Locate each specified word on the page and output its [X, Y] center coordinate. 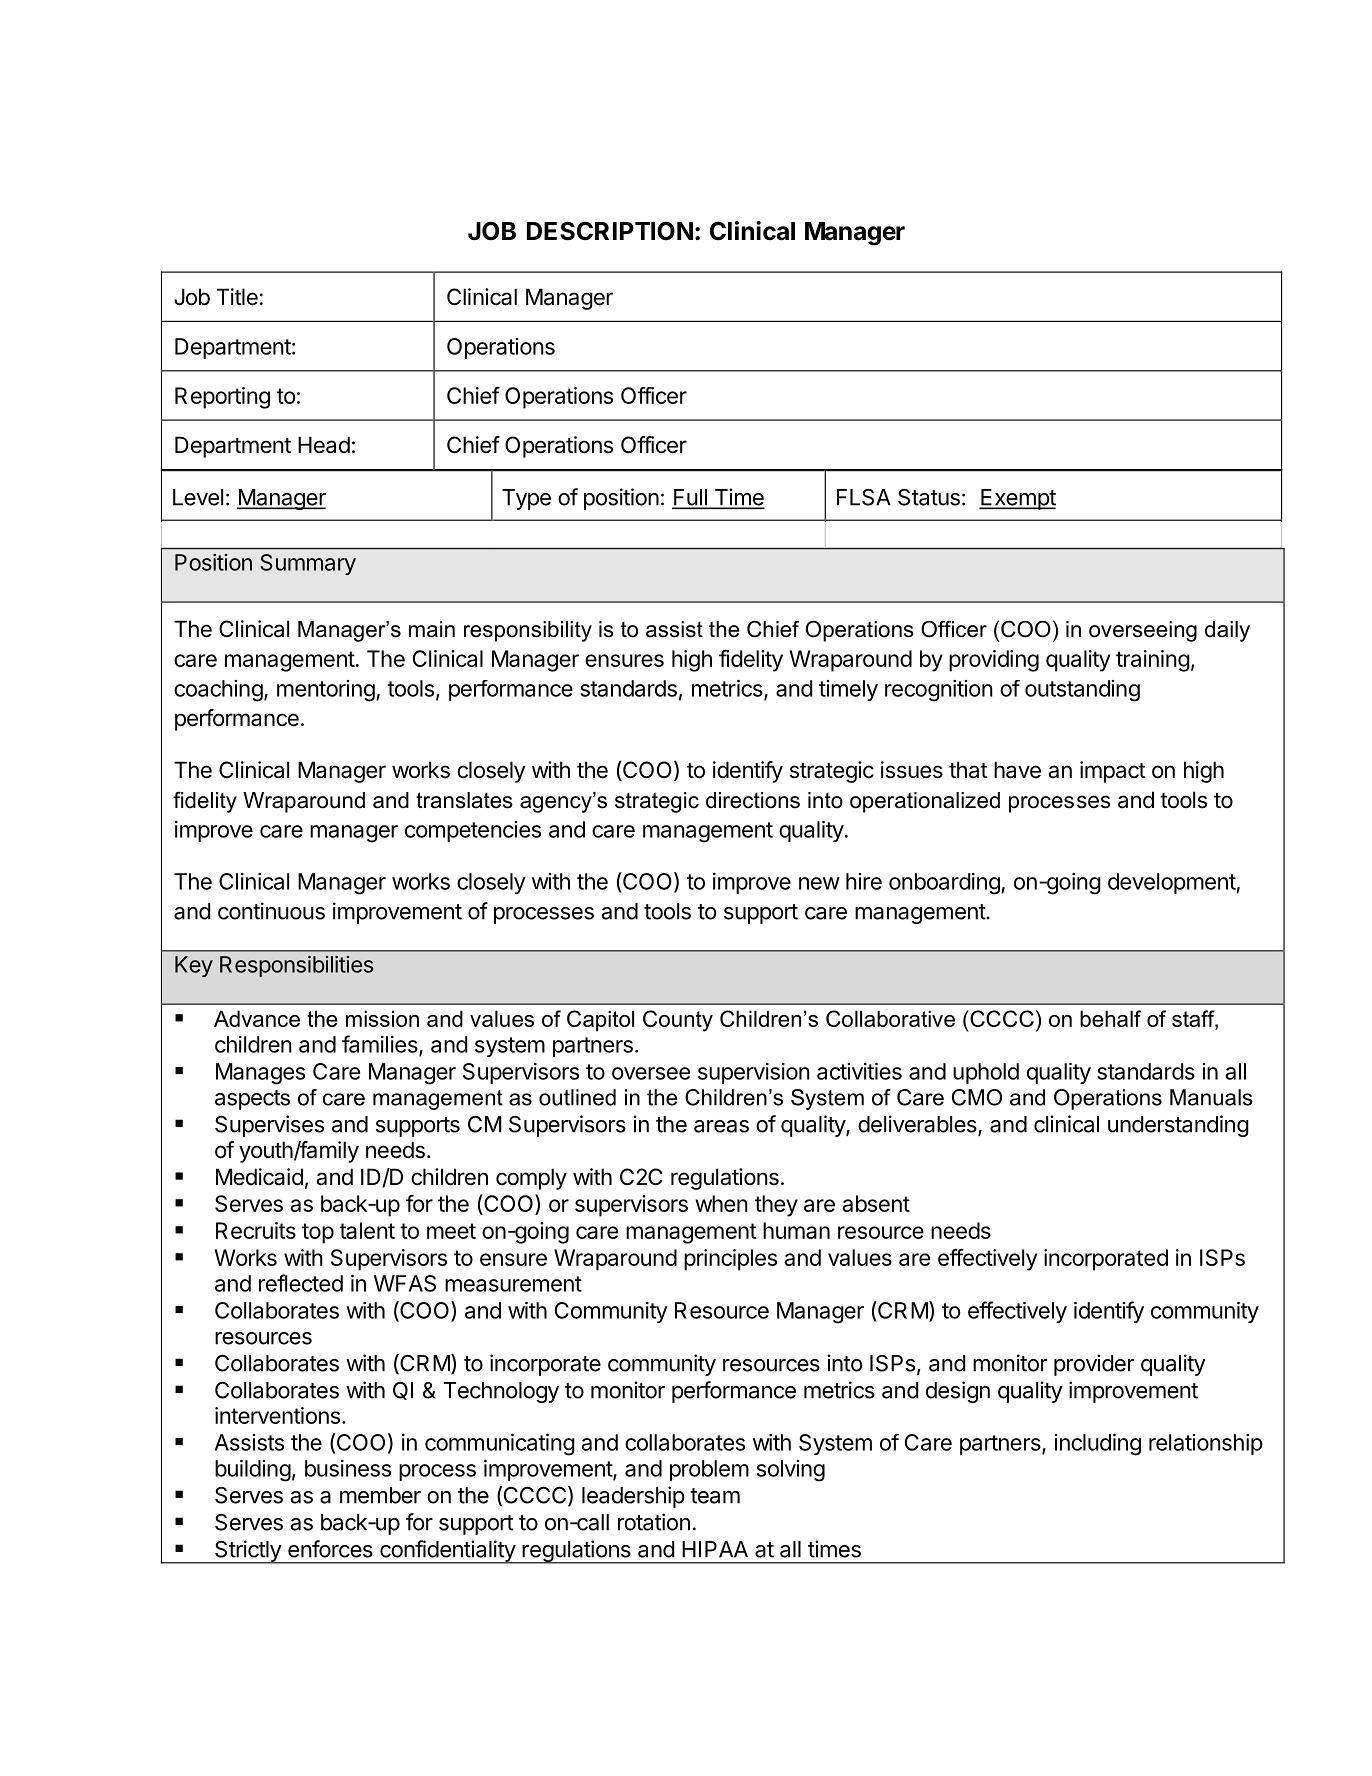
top [318, 1233]
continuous [271, 911]
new [819, 883]
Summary [308, 564]
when [721, 1203]
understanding [1178, 1126]
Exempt [1017, 499]
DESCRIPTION [610, 231]
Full [690, 498]
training [1153, 661]
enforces [330, 1549]
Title [237, 297]
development [1172, 883]
